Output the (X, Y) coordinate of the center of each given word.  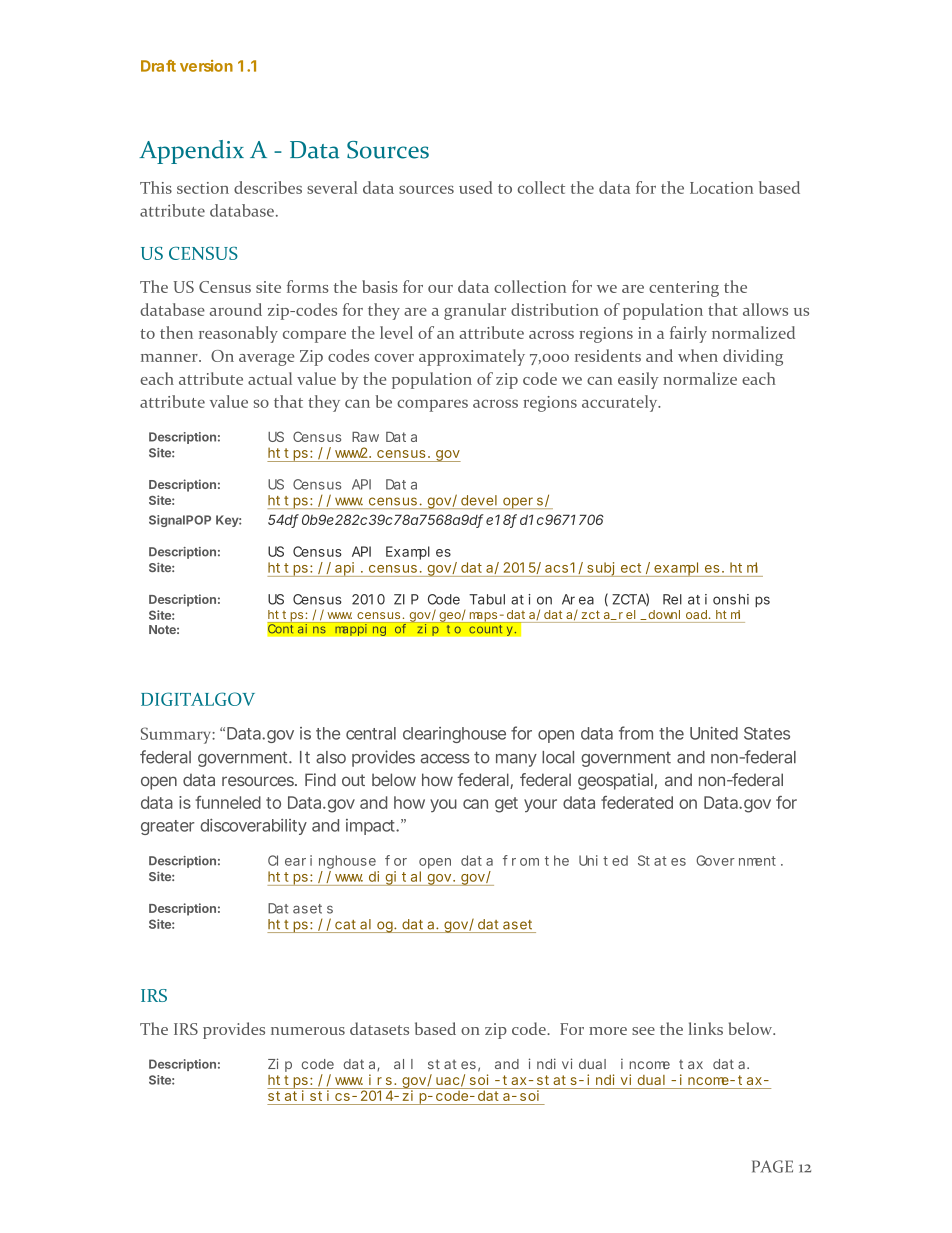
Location (721, 188)
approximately (472, 357)
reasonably (238, 334)
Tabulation (510, 599)
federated (637, 802)
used (476, 187)
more (608, 1031)
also (331, 757)
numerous (308, 1031)
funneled (228, 802)
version (206, 66)
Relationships (716, 600)
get (506, 805)
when (698, 355)
